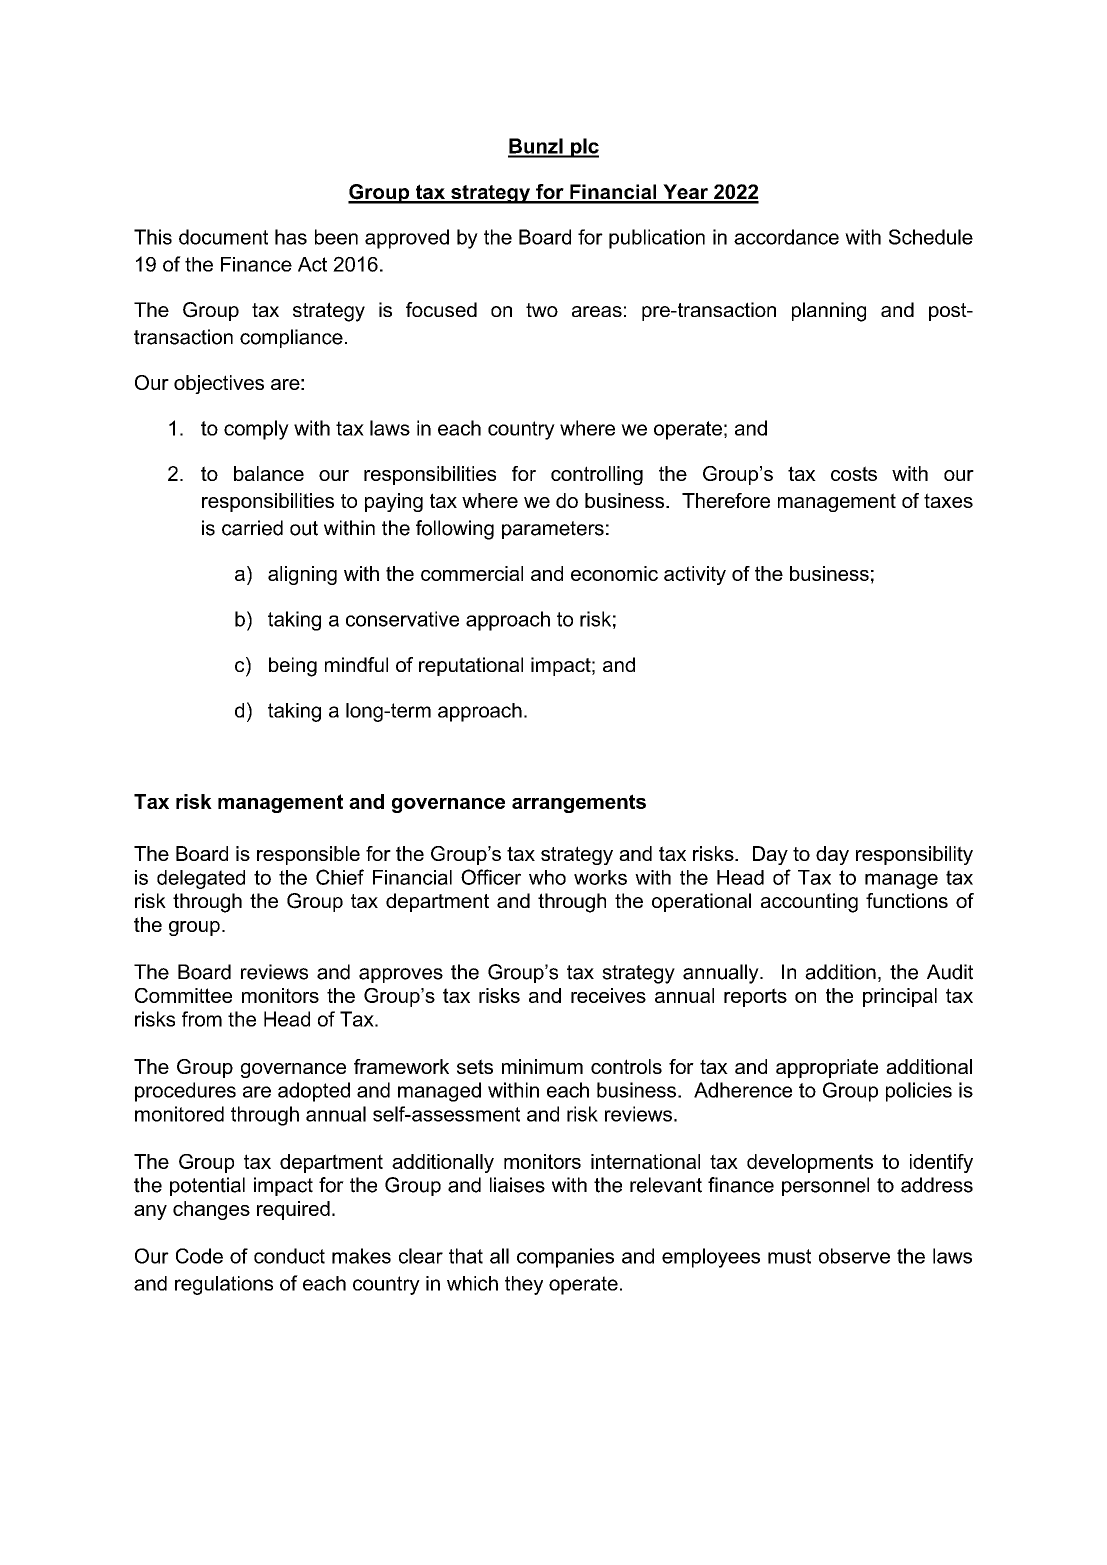  Describe the element at coordinates (293, 667) in the image. I see `being` at that location.
